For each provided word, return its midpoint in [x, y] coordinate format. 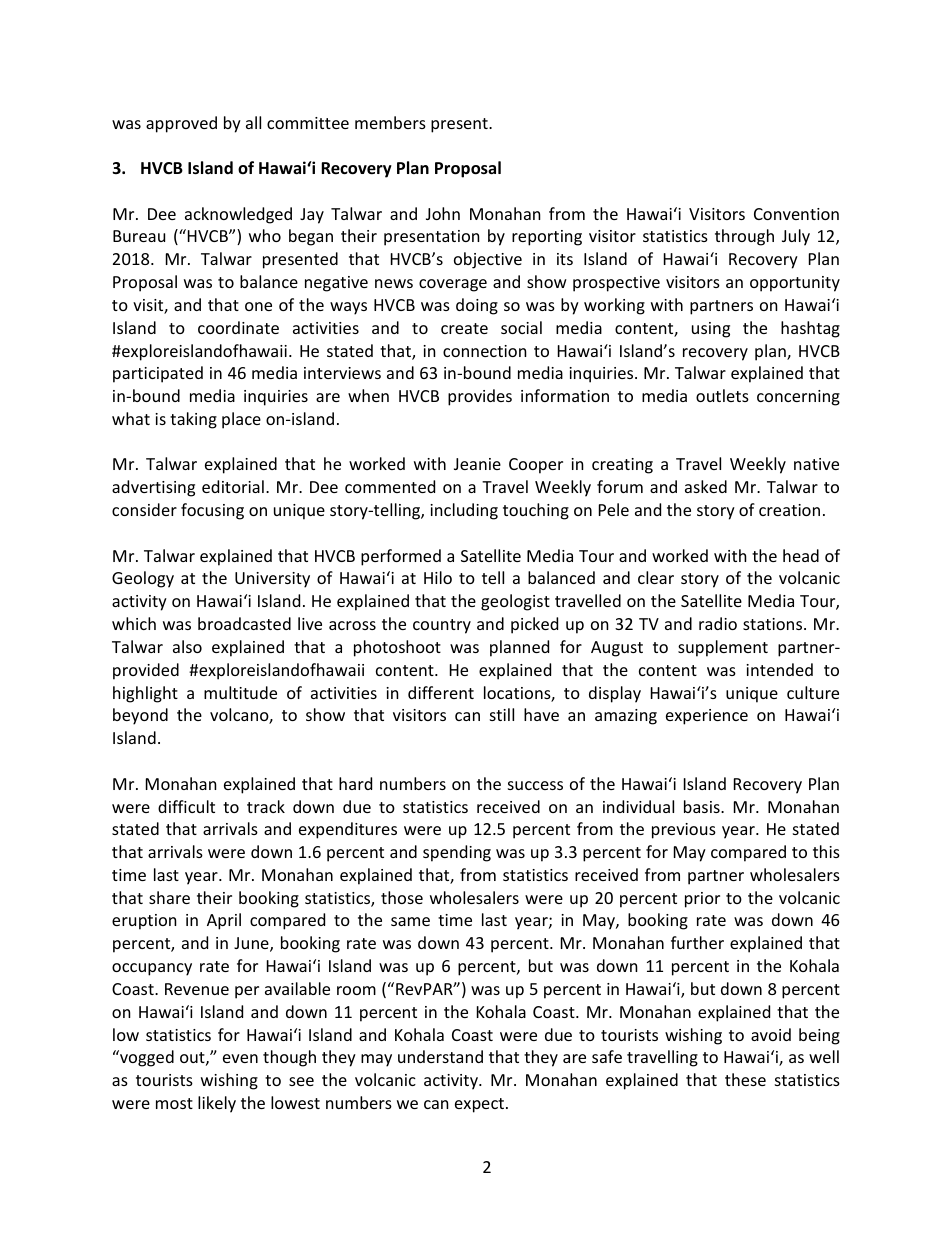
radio [718, 623]
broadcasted [244, 623]
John [443, 213]
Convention [796, 214]
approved [181, 124]
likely [217, 1104]
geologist [515, 602]
